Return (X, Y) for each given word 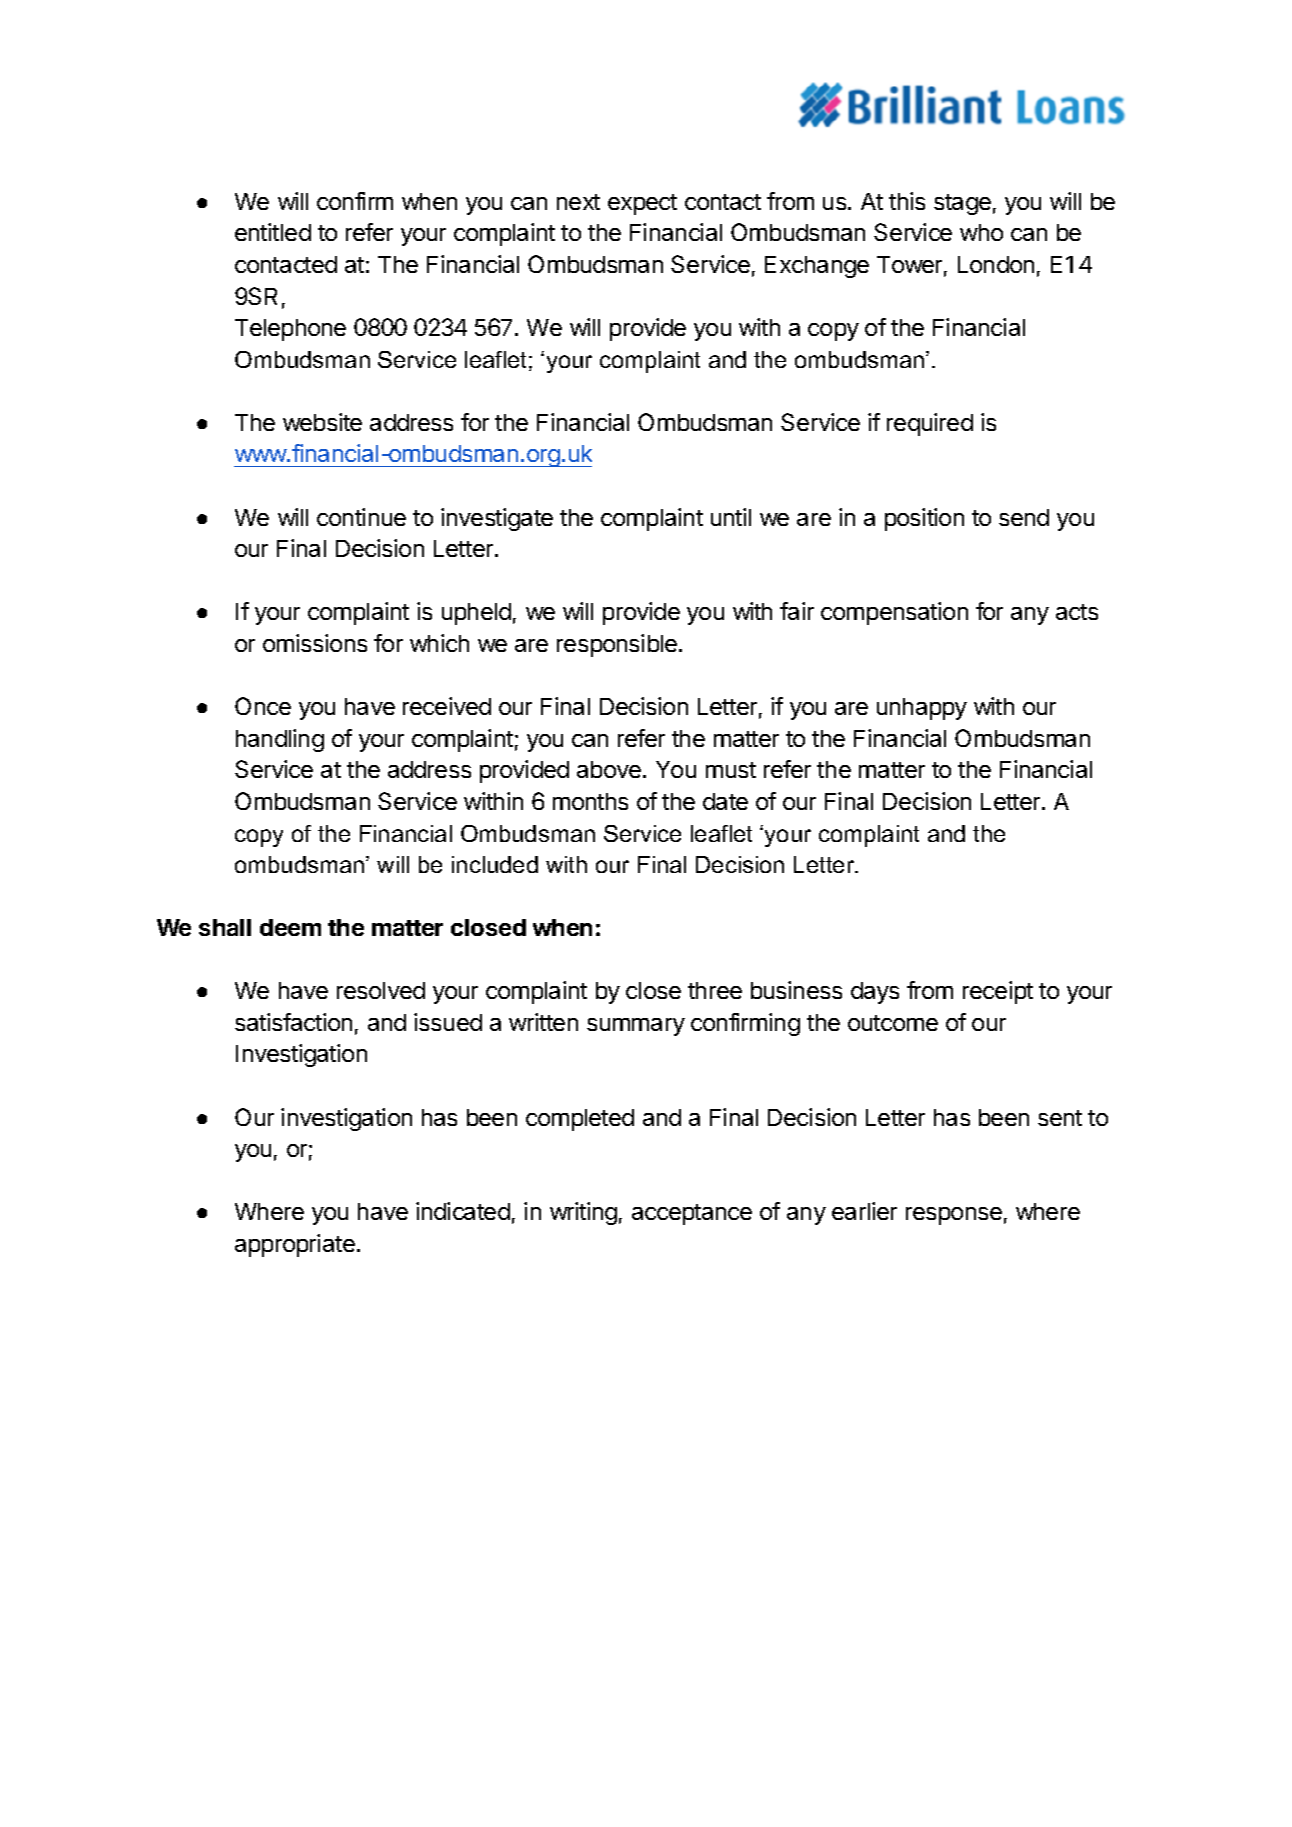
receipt (998, 992)
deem (290, 927)
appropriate (295, 1245)
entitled (273, 232)
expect (642, 204)
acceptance (692, 1214)
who (981, 232)
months (590, 801)
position (924, 519)
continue (361, 517)
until (731, 517)
